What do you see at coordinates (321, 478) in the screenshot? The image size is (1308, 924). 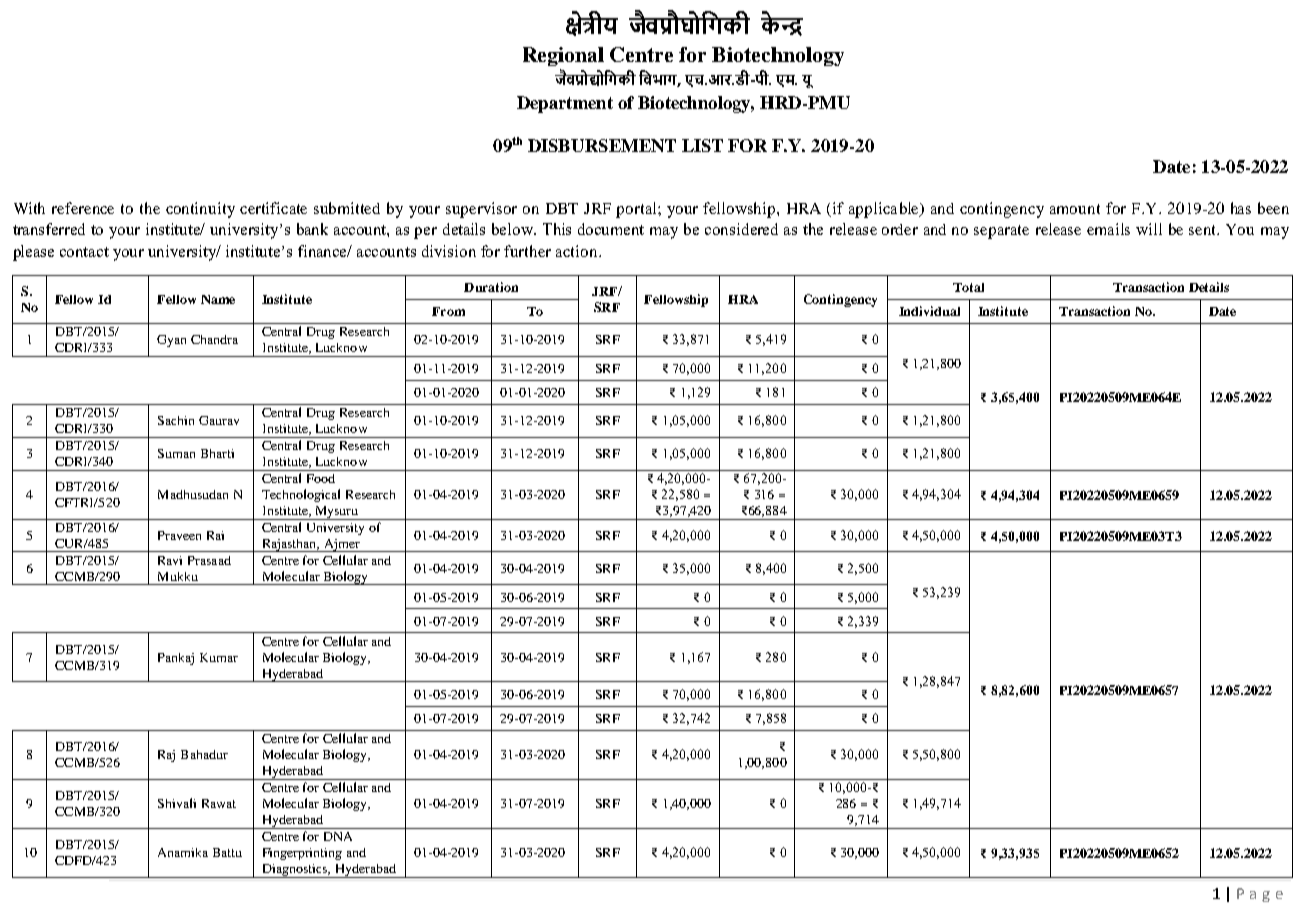 I see `Food` at bounding box center [321, 478].
